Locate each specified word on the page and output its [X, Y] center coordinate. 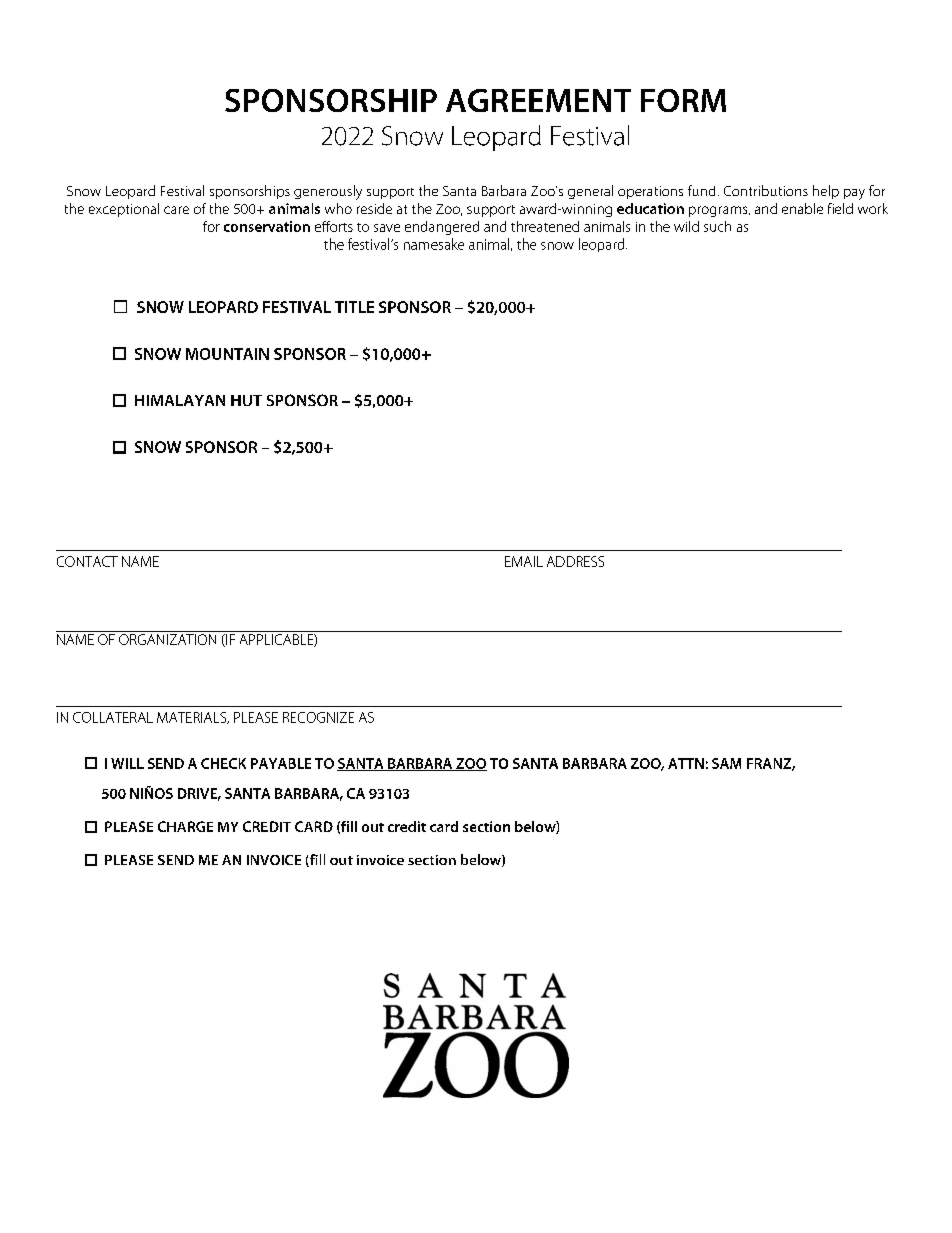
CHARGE [185, 826]
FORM [683, 100]
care [176, 210]
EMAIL [524, 561]
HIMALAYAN [180, 400]
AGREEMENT [538, 100]
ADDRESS [575, 561]
